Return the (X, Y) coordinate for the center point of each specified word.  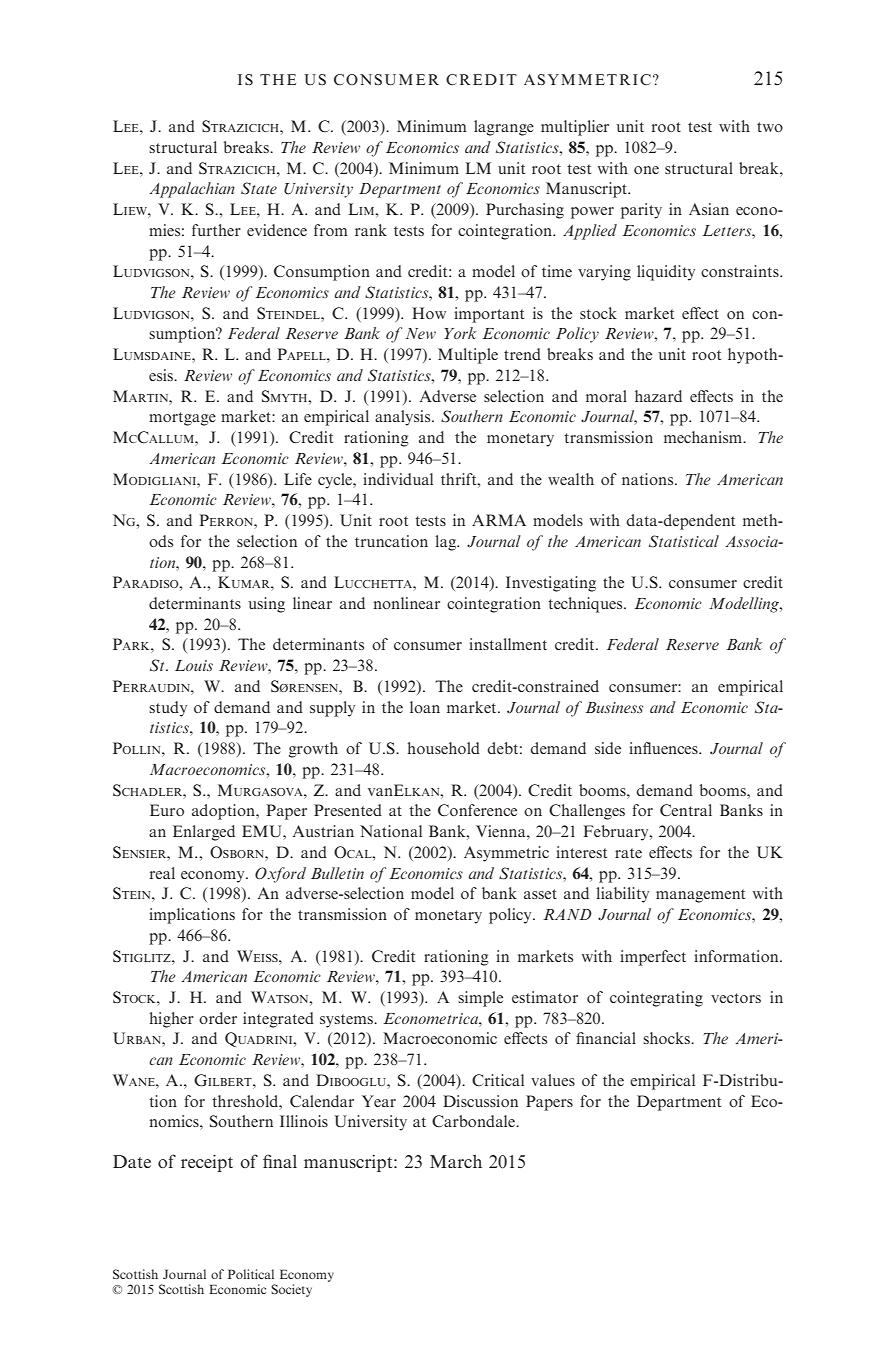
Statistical (684, 541)
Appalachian (192, 190)
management (700, 896)
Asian (709, 209)
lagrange (504, 128)
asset (540, 894)
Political (251, 1274)
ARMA (499, 520)
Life (298, 479)
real (162, 873)
